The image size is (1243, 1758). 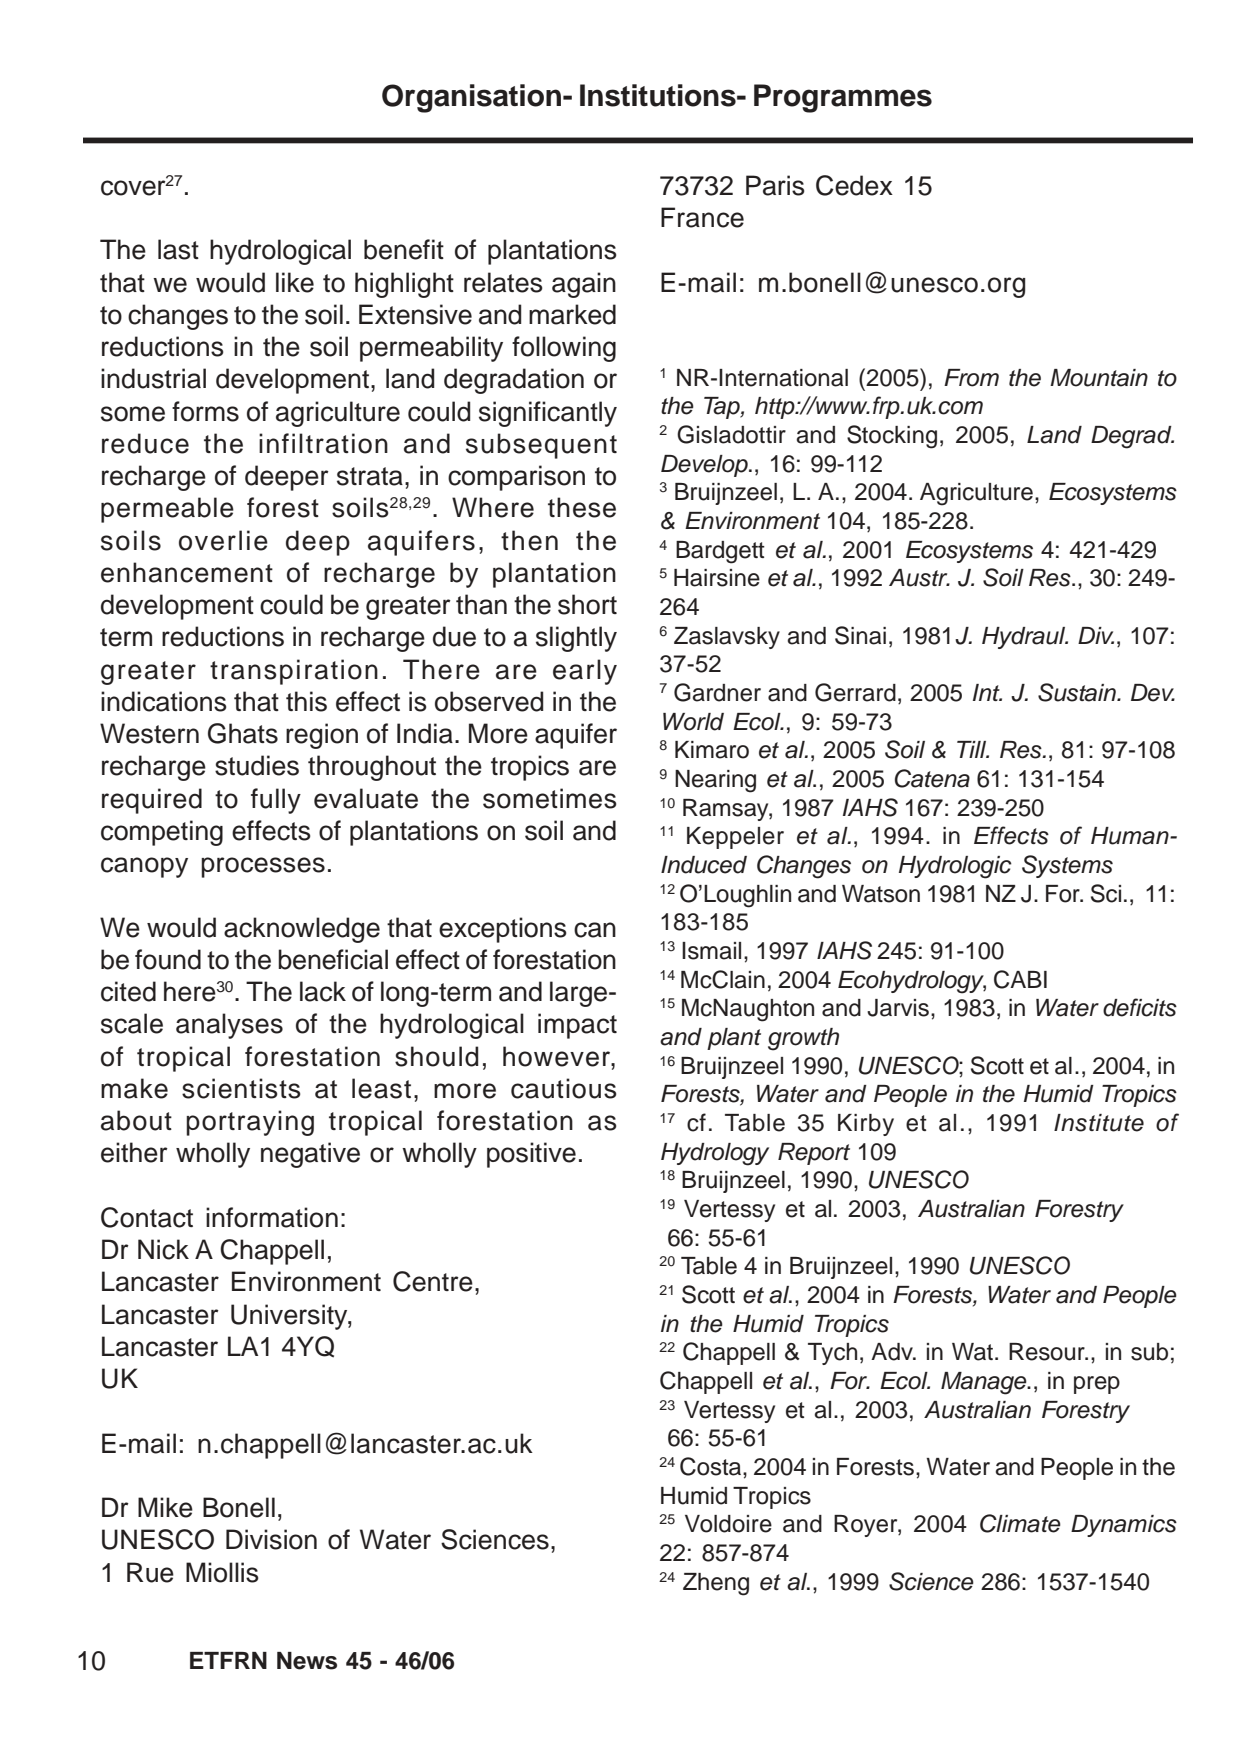 What do you see at coordinates (585, 672) in the screenshot?
I see `early` at bounding box center [585, 672].
